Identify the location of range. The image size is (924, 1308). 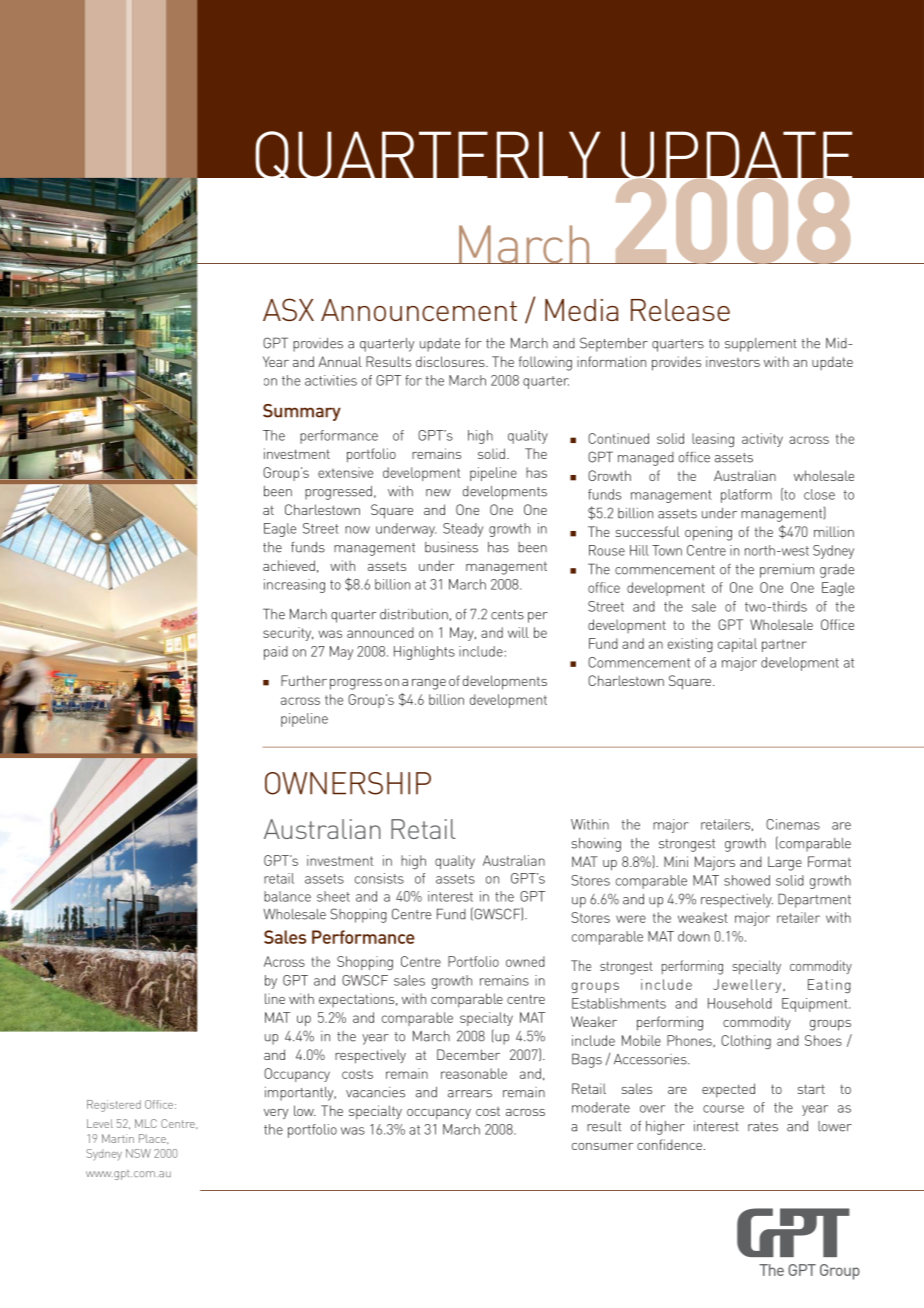
(429, 684).
